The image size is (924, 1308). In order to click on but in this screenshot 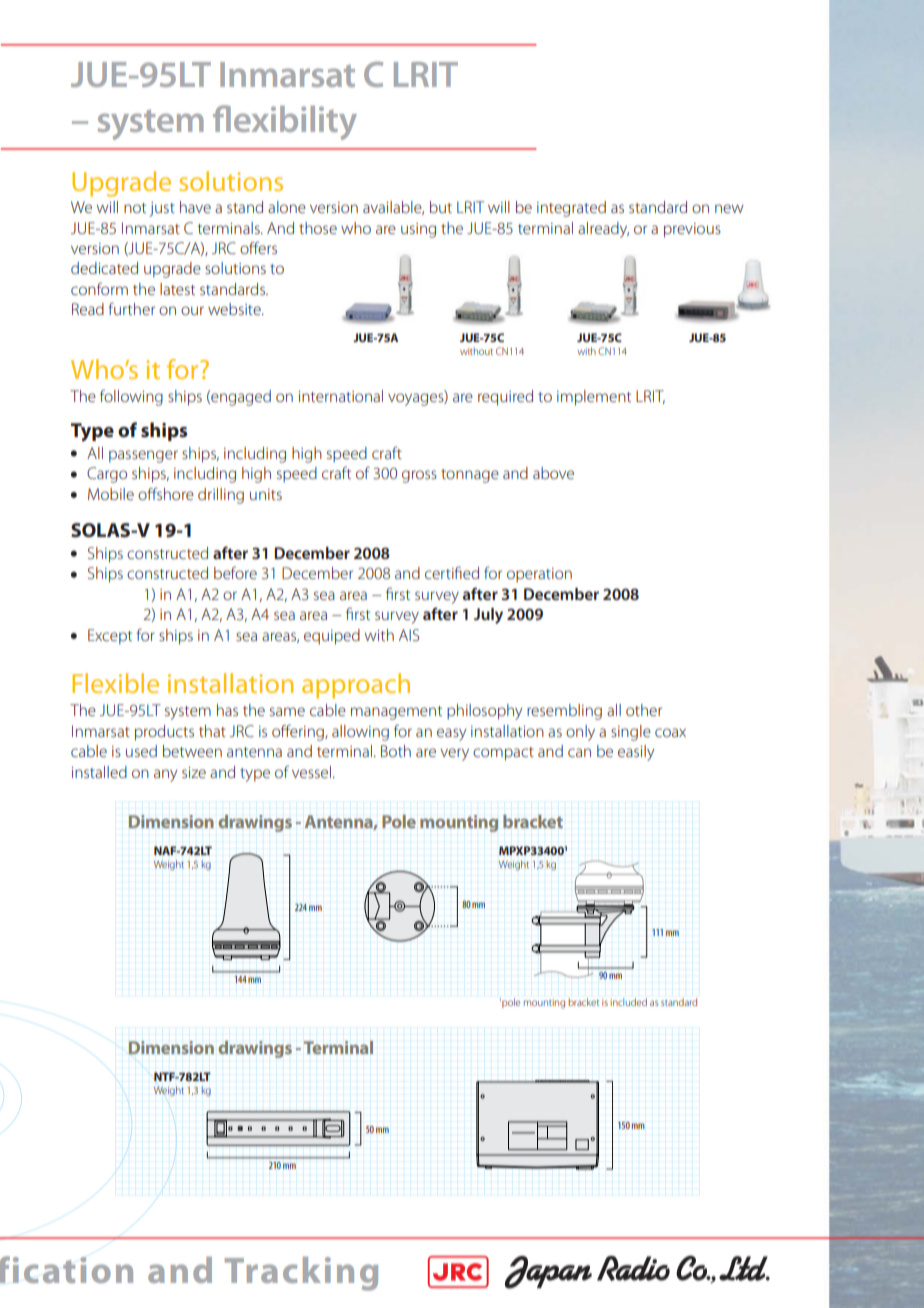, I will do `click(441, 207)`.
